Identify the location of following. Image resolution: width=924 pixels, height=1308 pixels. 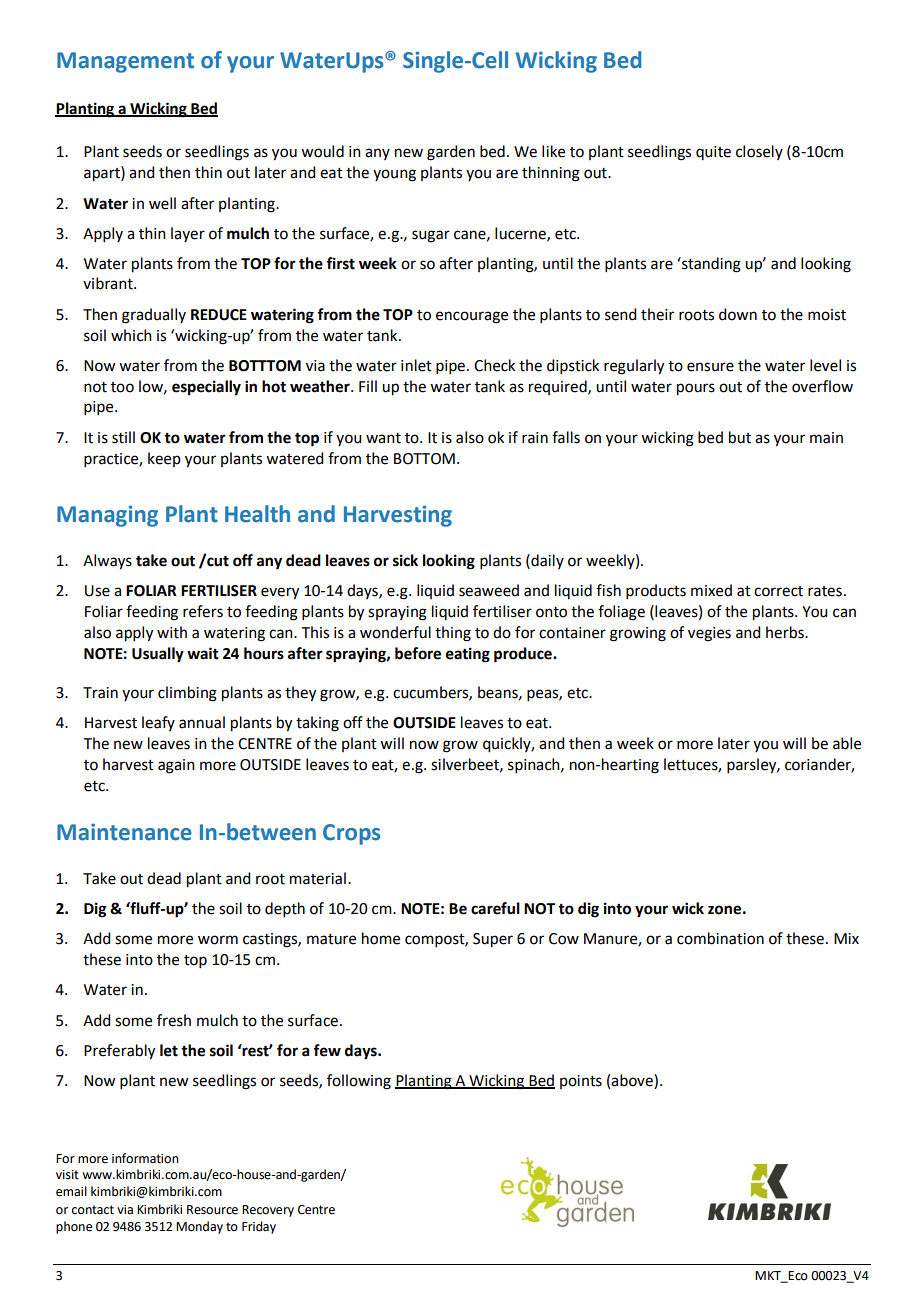
(359, 1082).
